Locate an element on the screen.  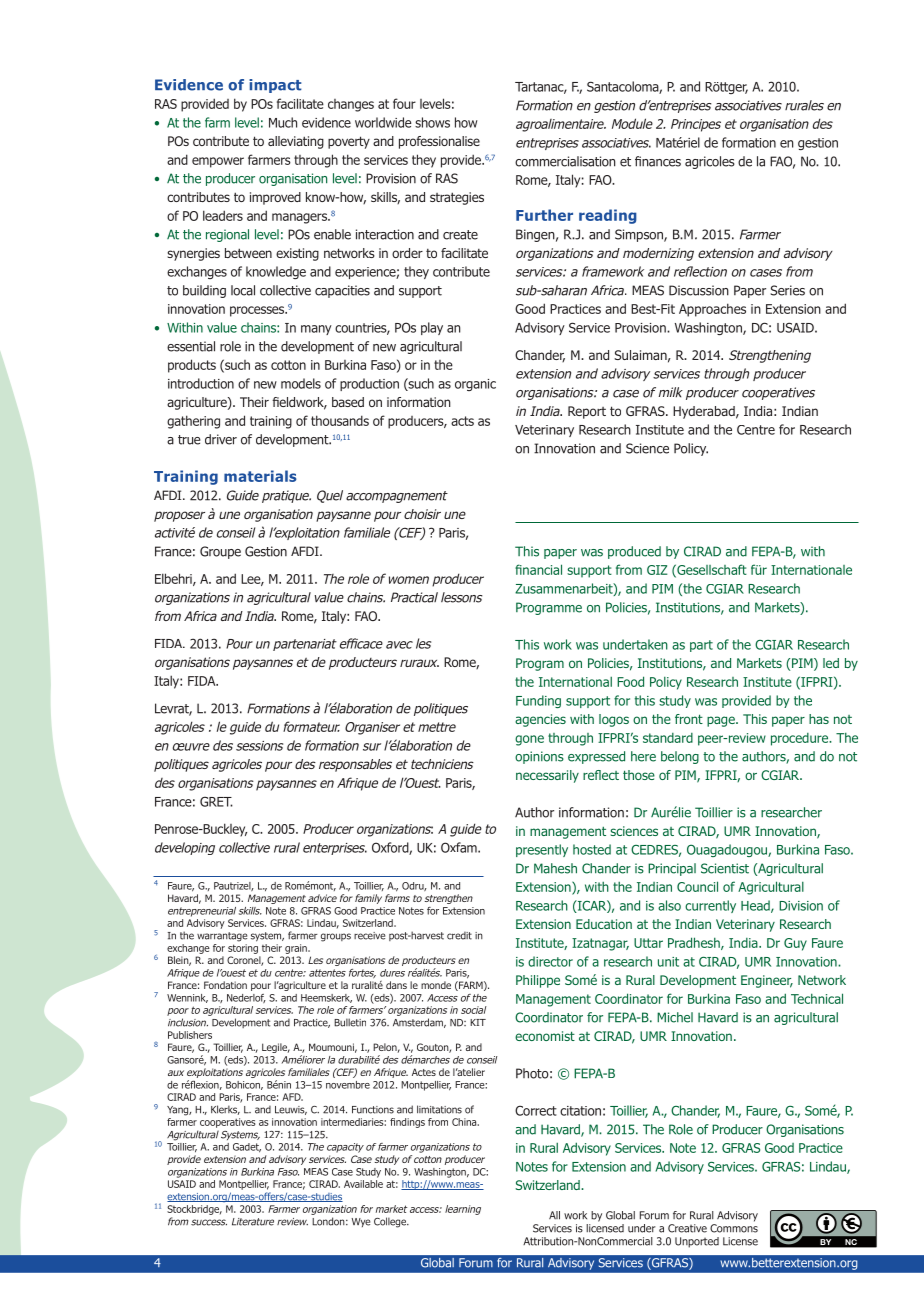
finances is located at coordinates (658, 161).
